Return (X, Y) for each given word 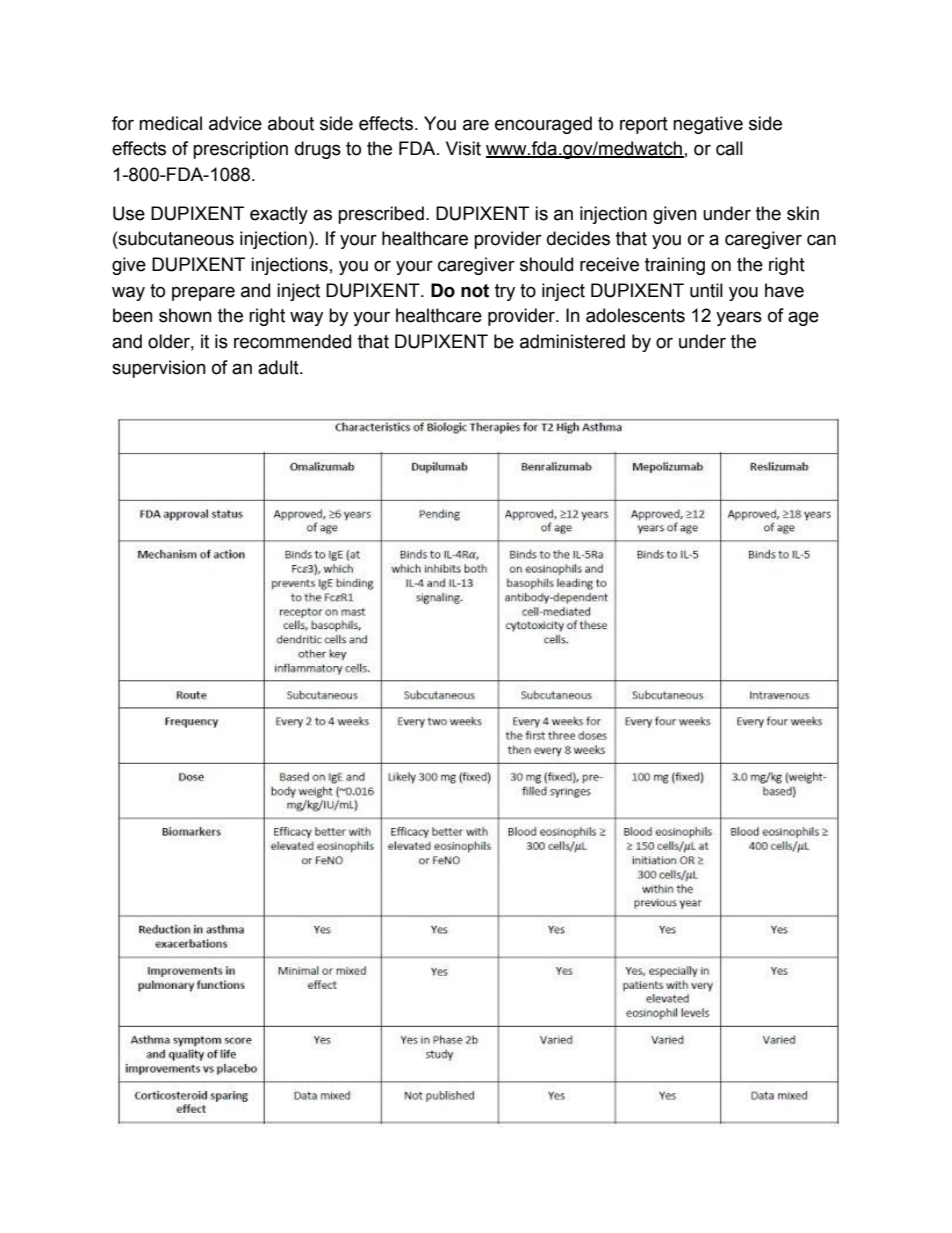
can (821, 240)
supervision (159, 369)
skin (803, 213)
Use (129, 213)
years (739, 318)
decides (578, 238)
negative (708, 125)
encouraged (543, 125)
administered (572, 341)
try (505, 292)
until (706, 290)
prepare (203, 293)
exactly (279, 215)
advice (235, 123)
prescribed (381, 215)
